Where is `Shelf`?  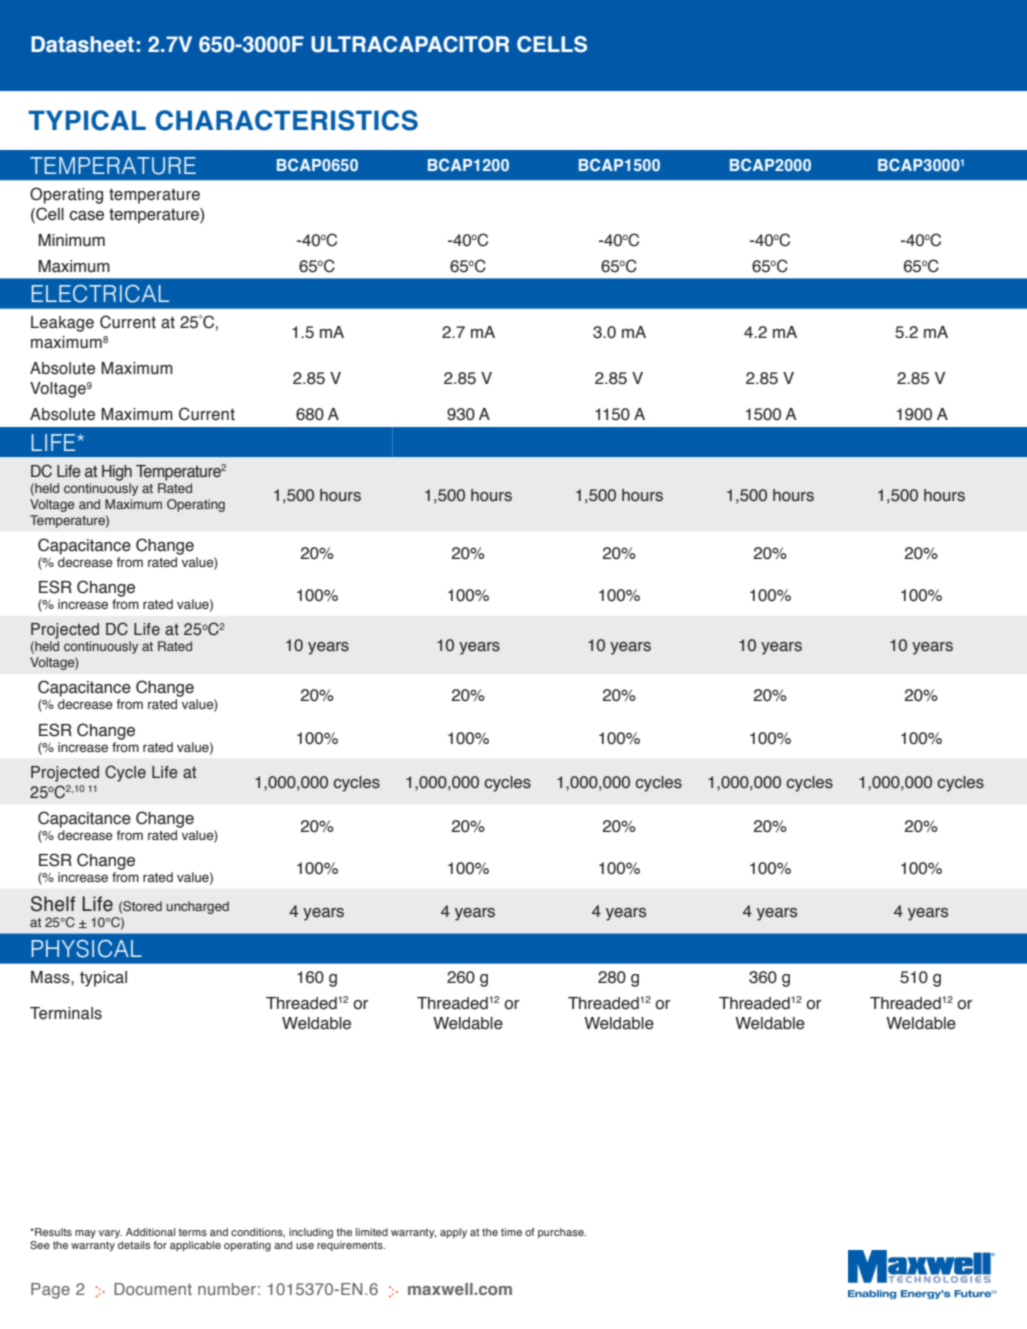
Shelf is located at coordinates (53, 904).
